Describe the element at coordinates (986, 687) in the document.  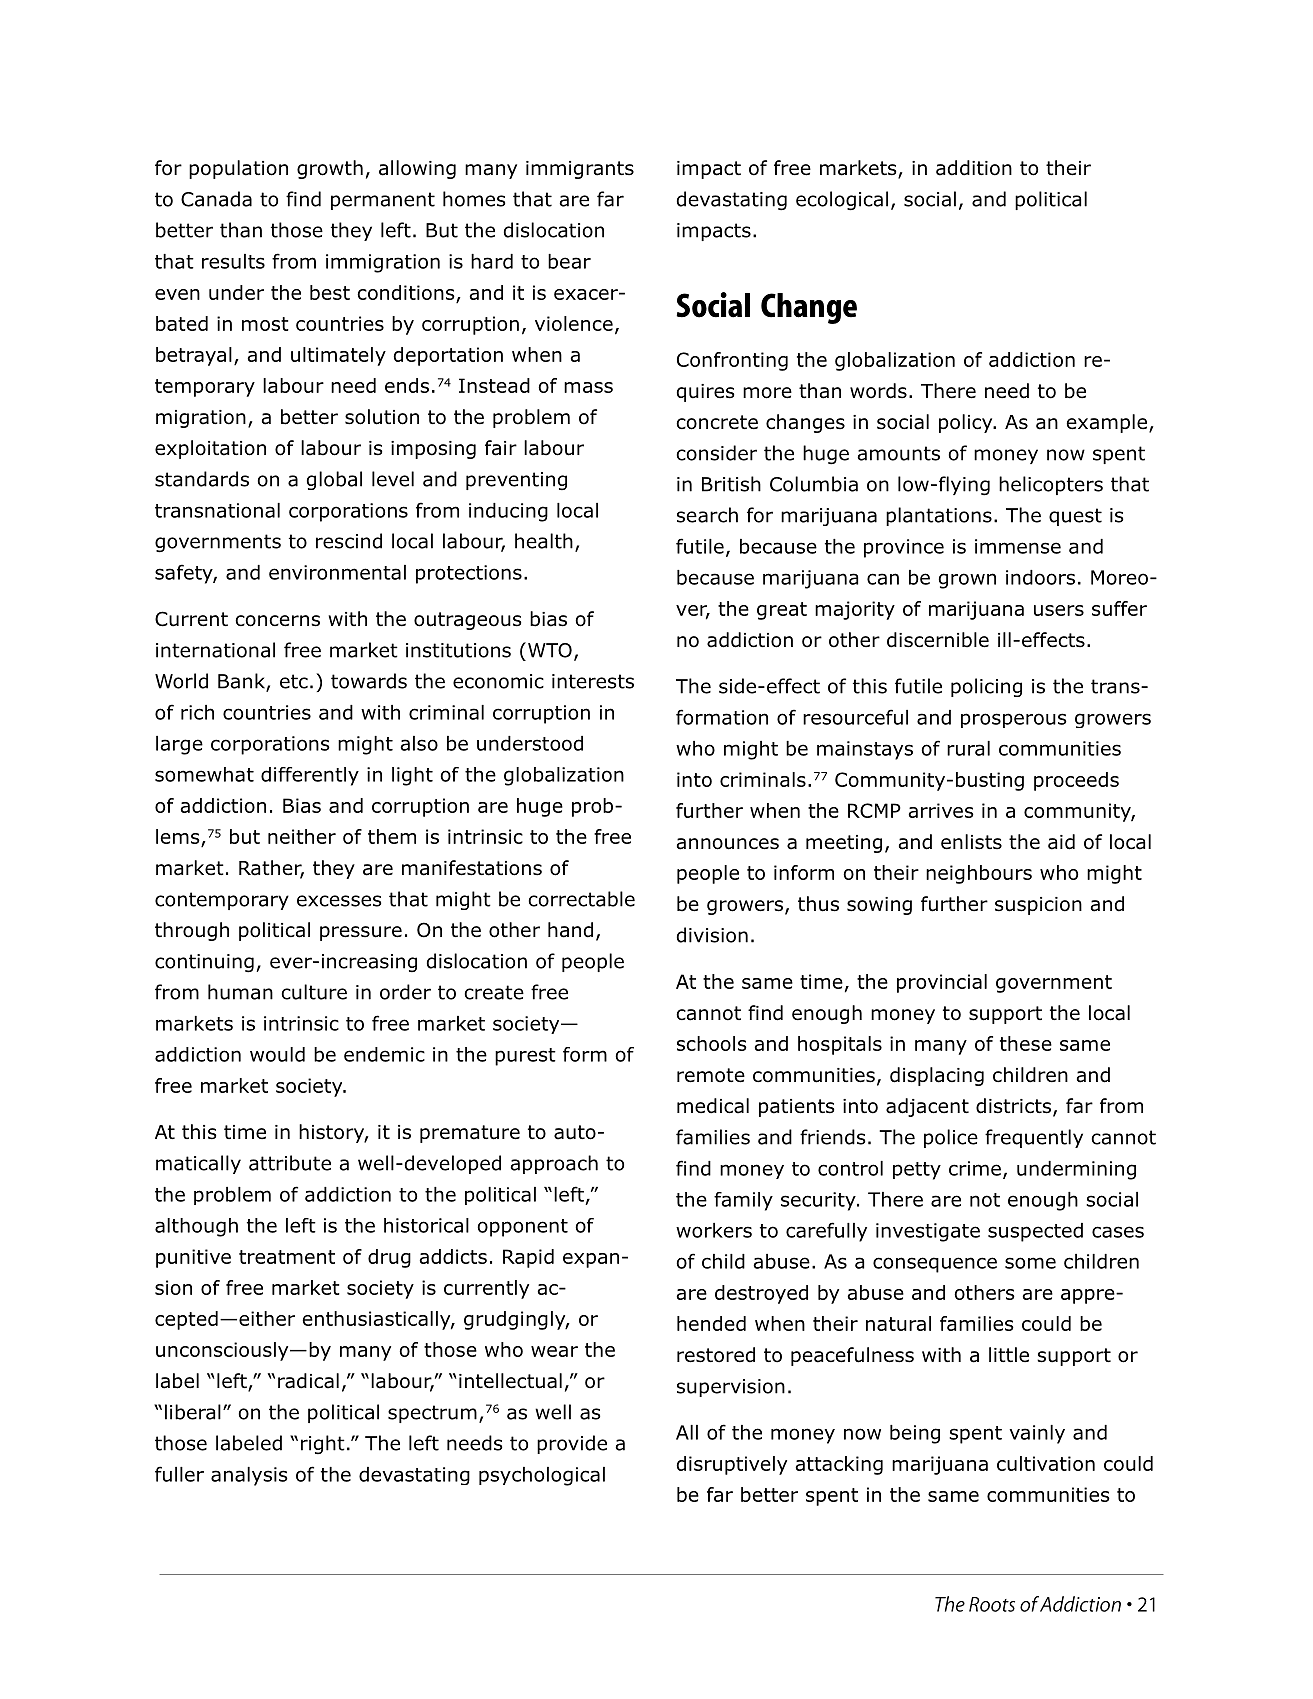
I see `policing` at that location.
